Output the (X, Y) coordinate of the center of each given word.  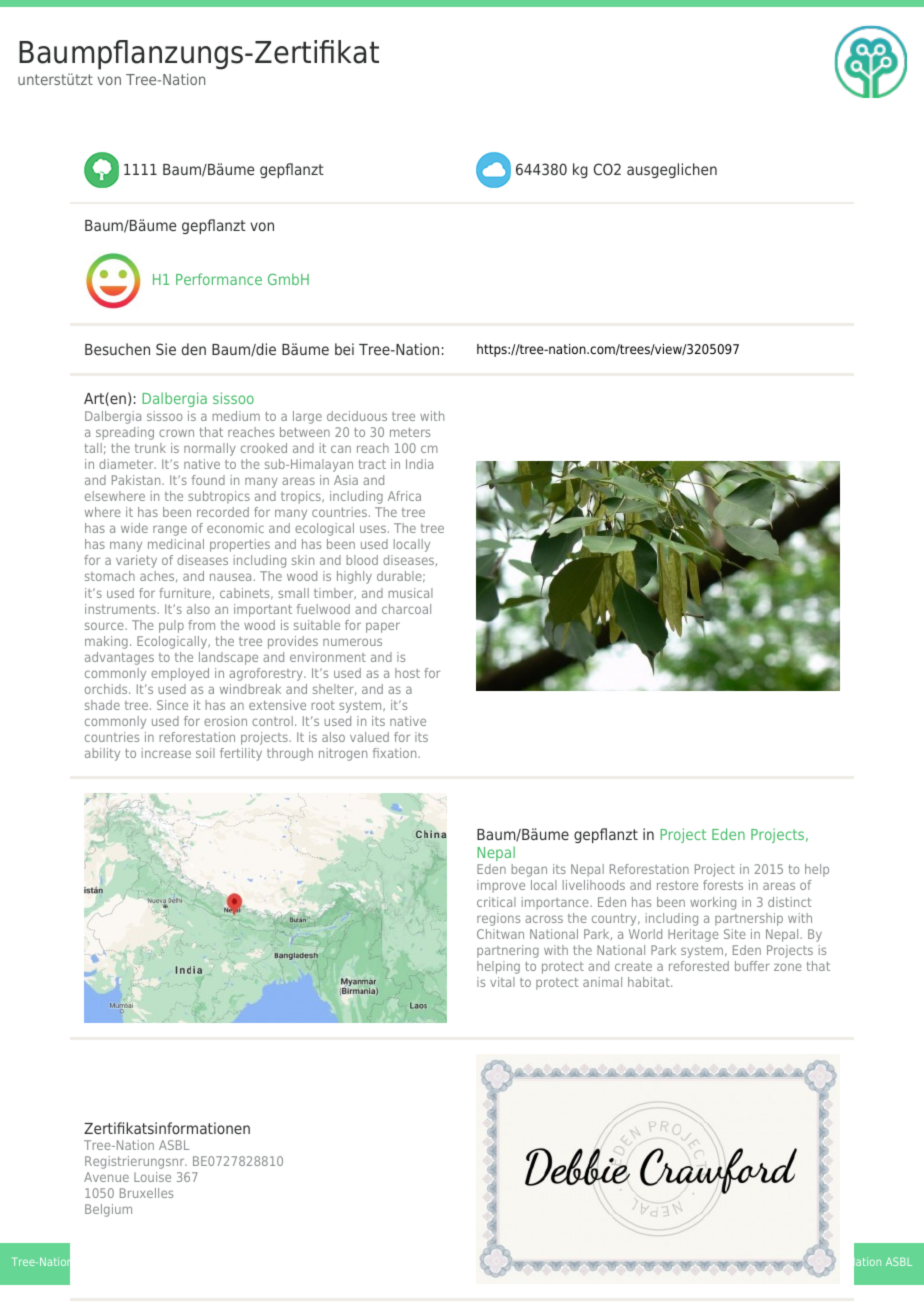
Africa (404, 496)
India (419, 464)
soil (205, 753)
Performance (219, 279)
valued (369, 737)
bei (344, 349)
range (170, 530)
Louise (152, 1177)
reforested (699, 966)
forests (723, 885)
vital (502, 982)
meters (410, 432)
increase (166, 753)
